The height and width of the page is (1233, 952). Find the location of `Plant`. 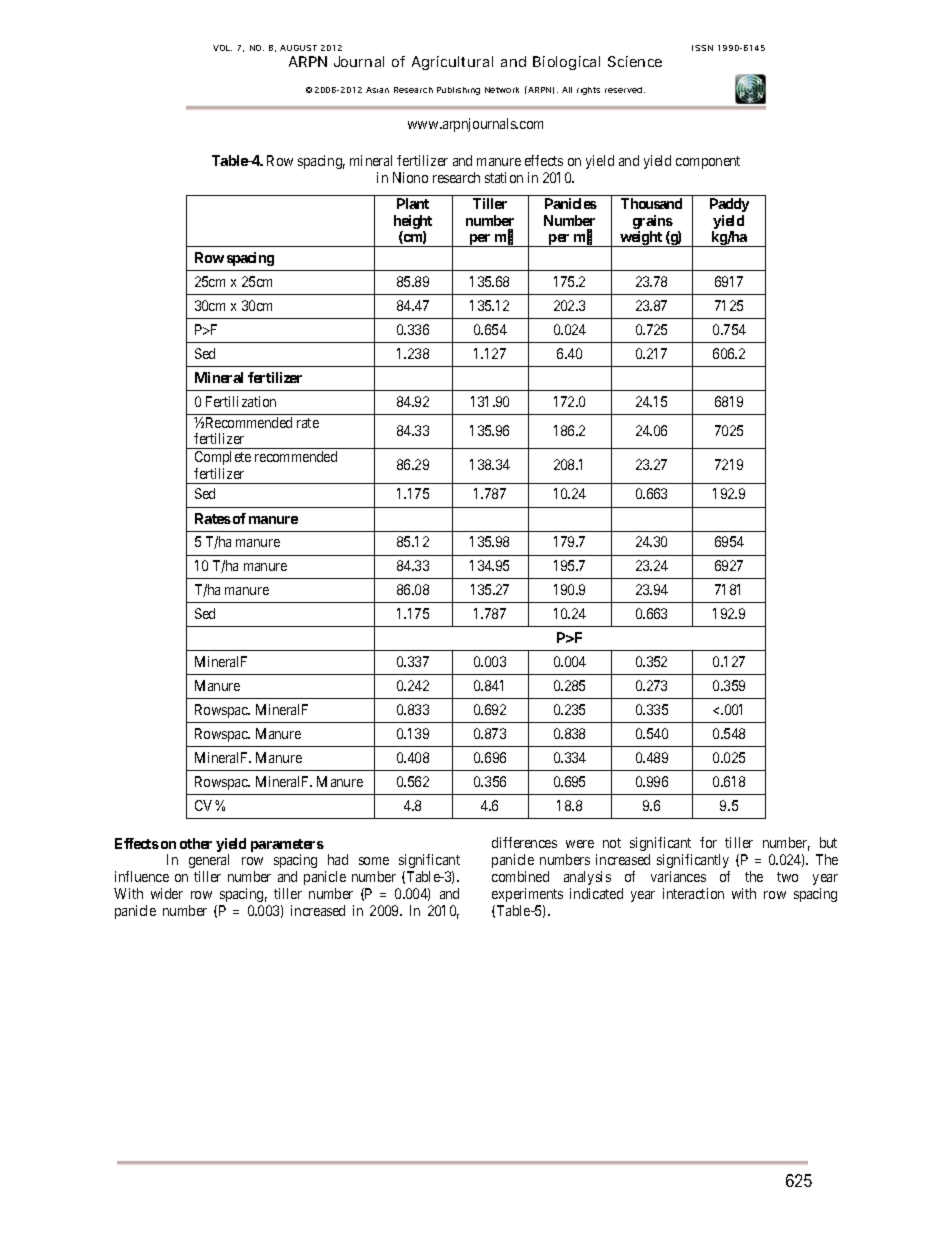

Plant is located at coordinates (413, 203).
